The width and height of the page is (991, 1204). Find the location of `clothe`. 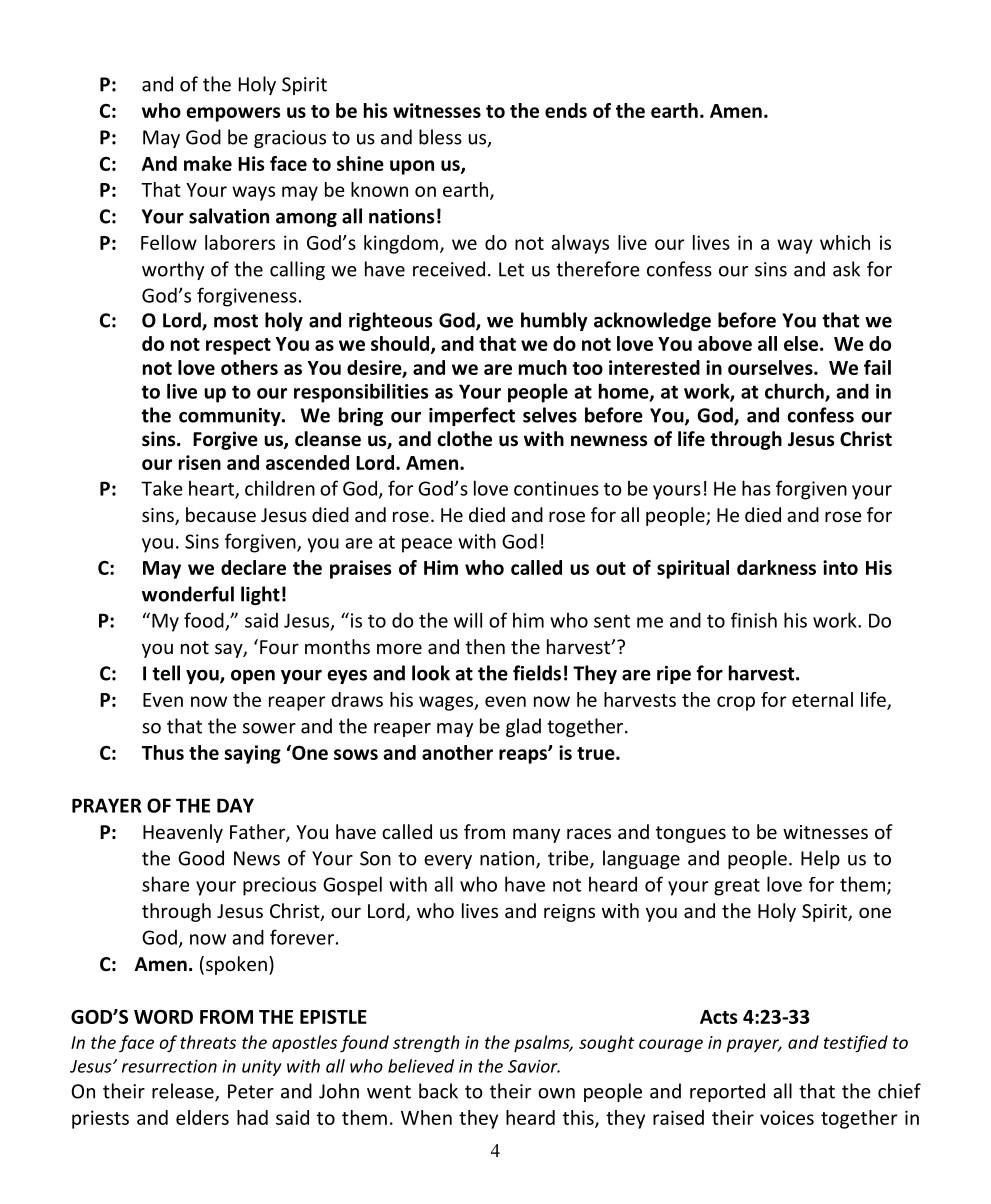

clothe is located at coordinates (464, 439).
